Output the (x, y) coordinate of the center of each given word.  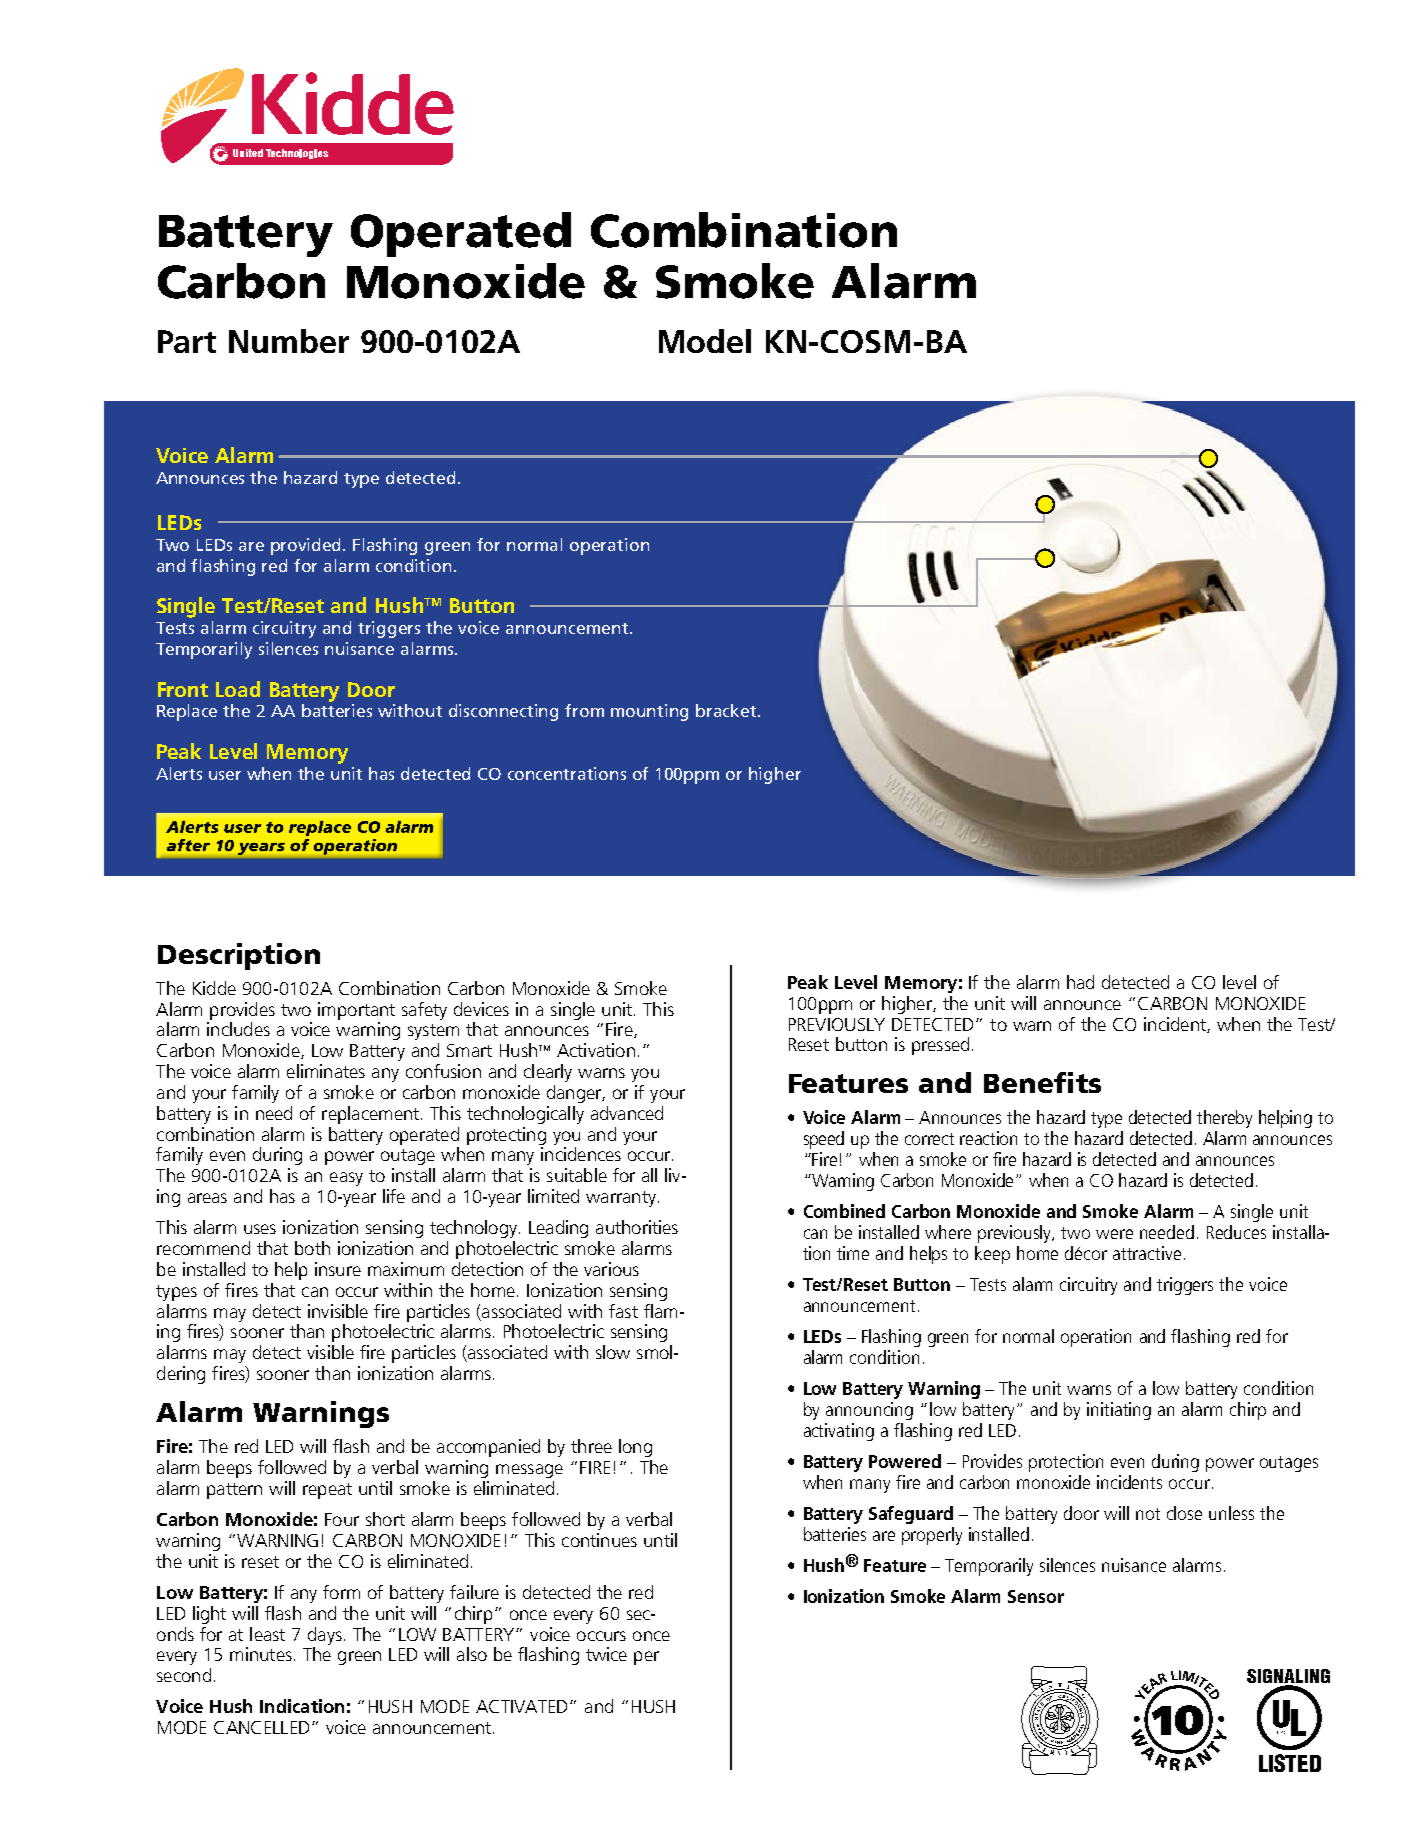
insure (338, 1269)
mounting (649, 712)
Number (289, 341)
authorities (637, 1227)
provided (307, 546)
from (584, 710)
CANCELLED (261, 1727)
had (1080, 982)
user (225, 775)
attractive (1147, 1253)
